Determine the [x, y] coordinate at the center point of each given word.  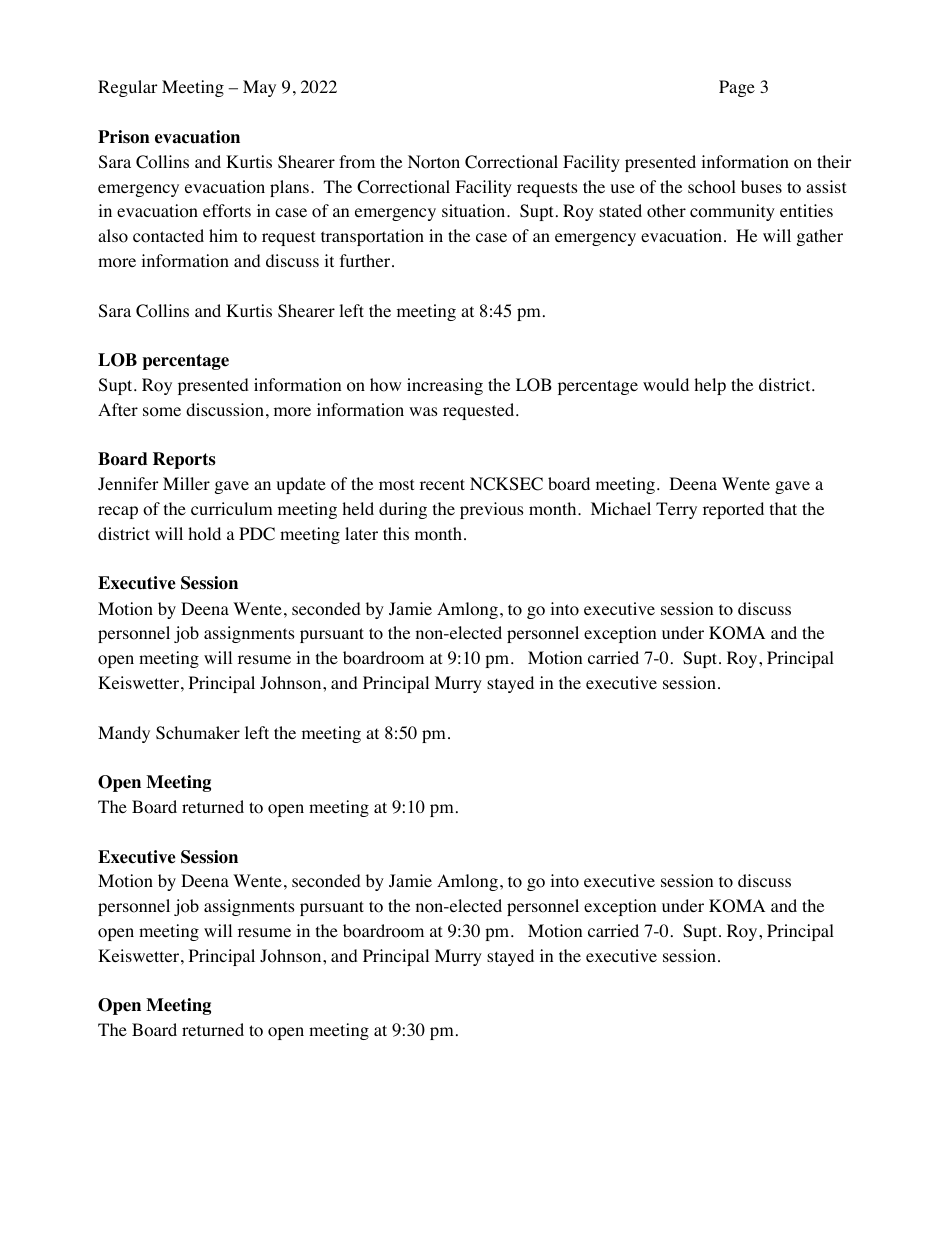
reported [733, 510]
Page [737, 88]
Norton [434, 162]
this [396, 533]
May [259, 88]
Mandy [124, 734]
